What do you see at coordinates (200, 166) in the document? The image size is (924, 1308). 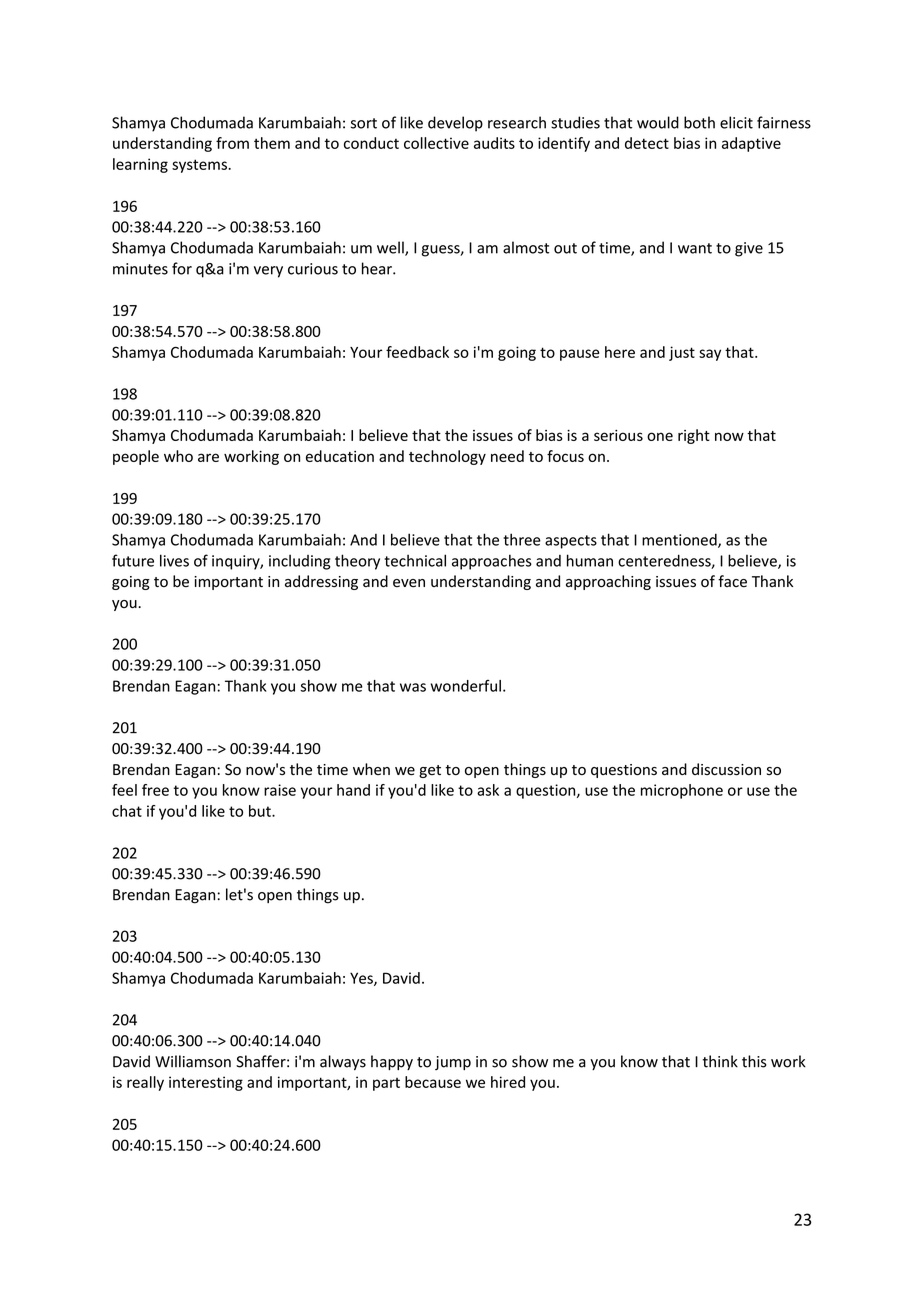 I see `systems` at bounding box center [200, 166].
